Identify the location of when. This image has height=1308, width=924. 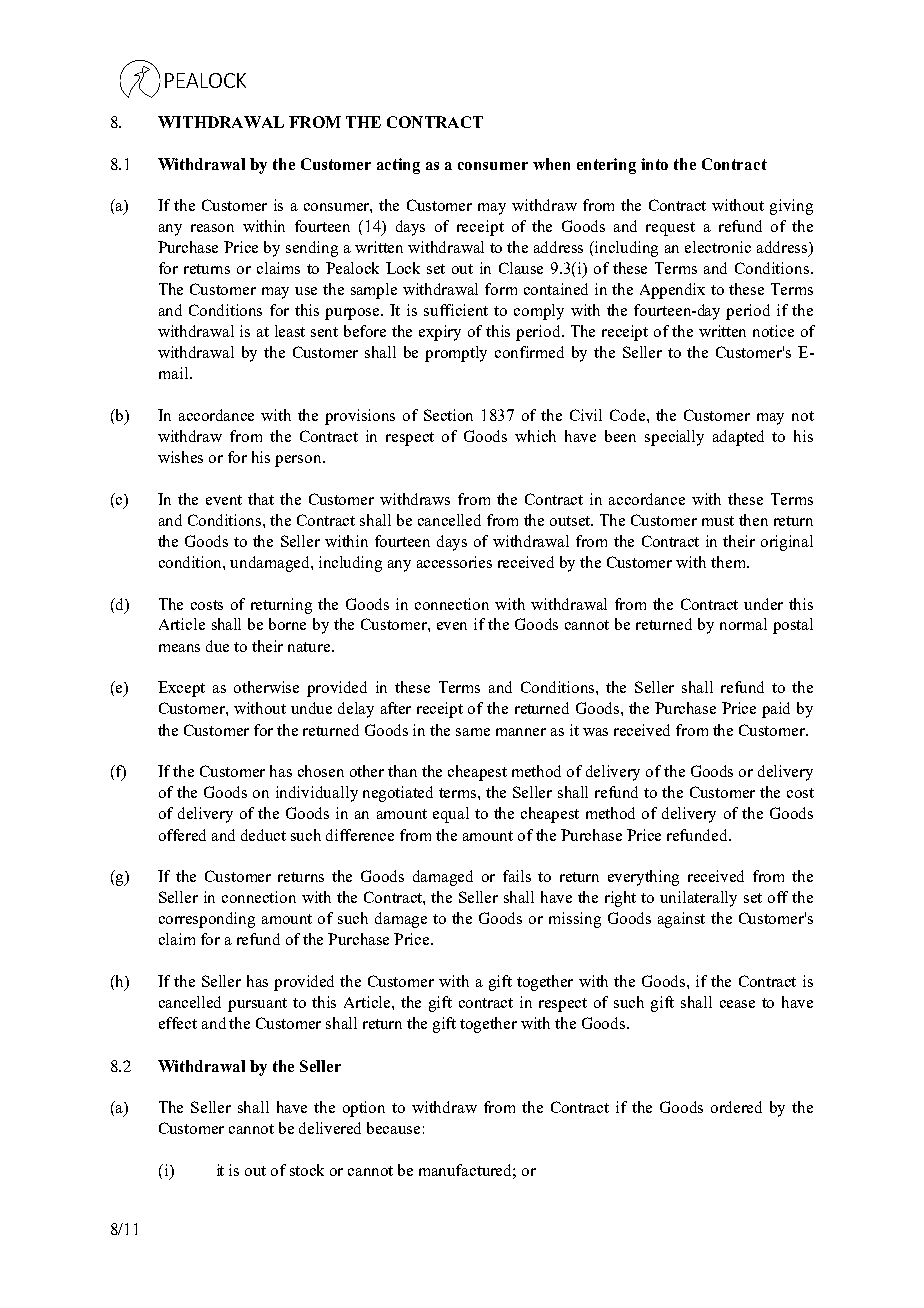
(551, 164).
